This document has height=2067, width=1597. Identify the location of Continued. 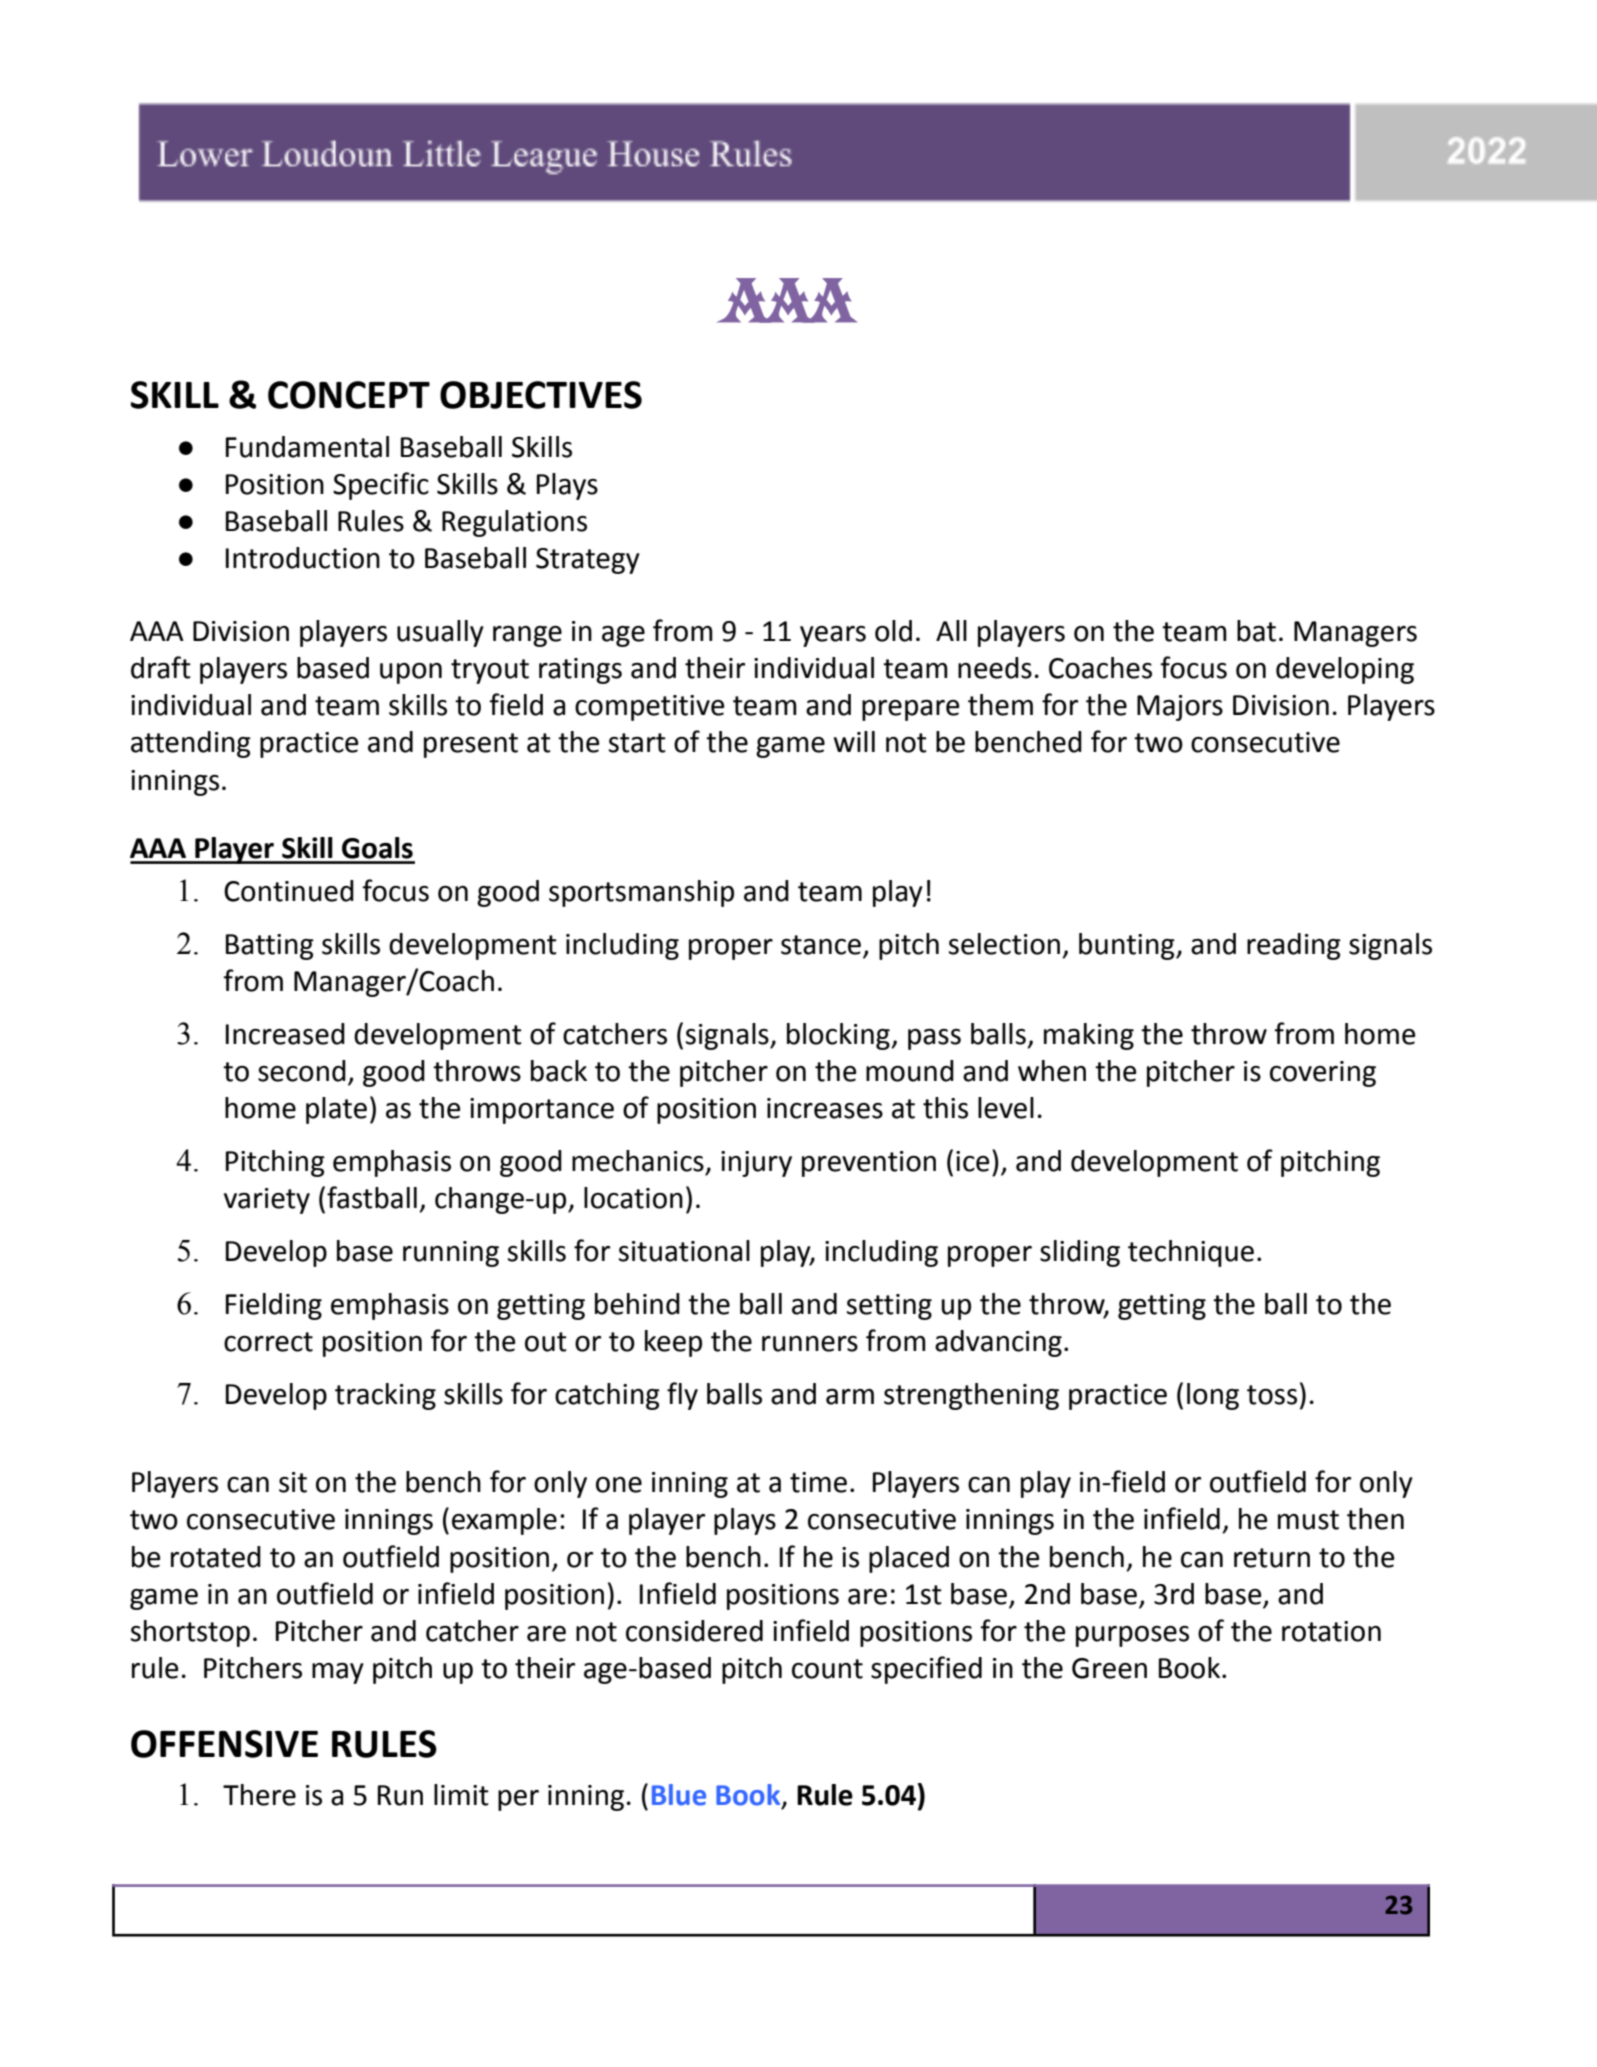
(289, 891).
